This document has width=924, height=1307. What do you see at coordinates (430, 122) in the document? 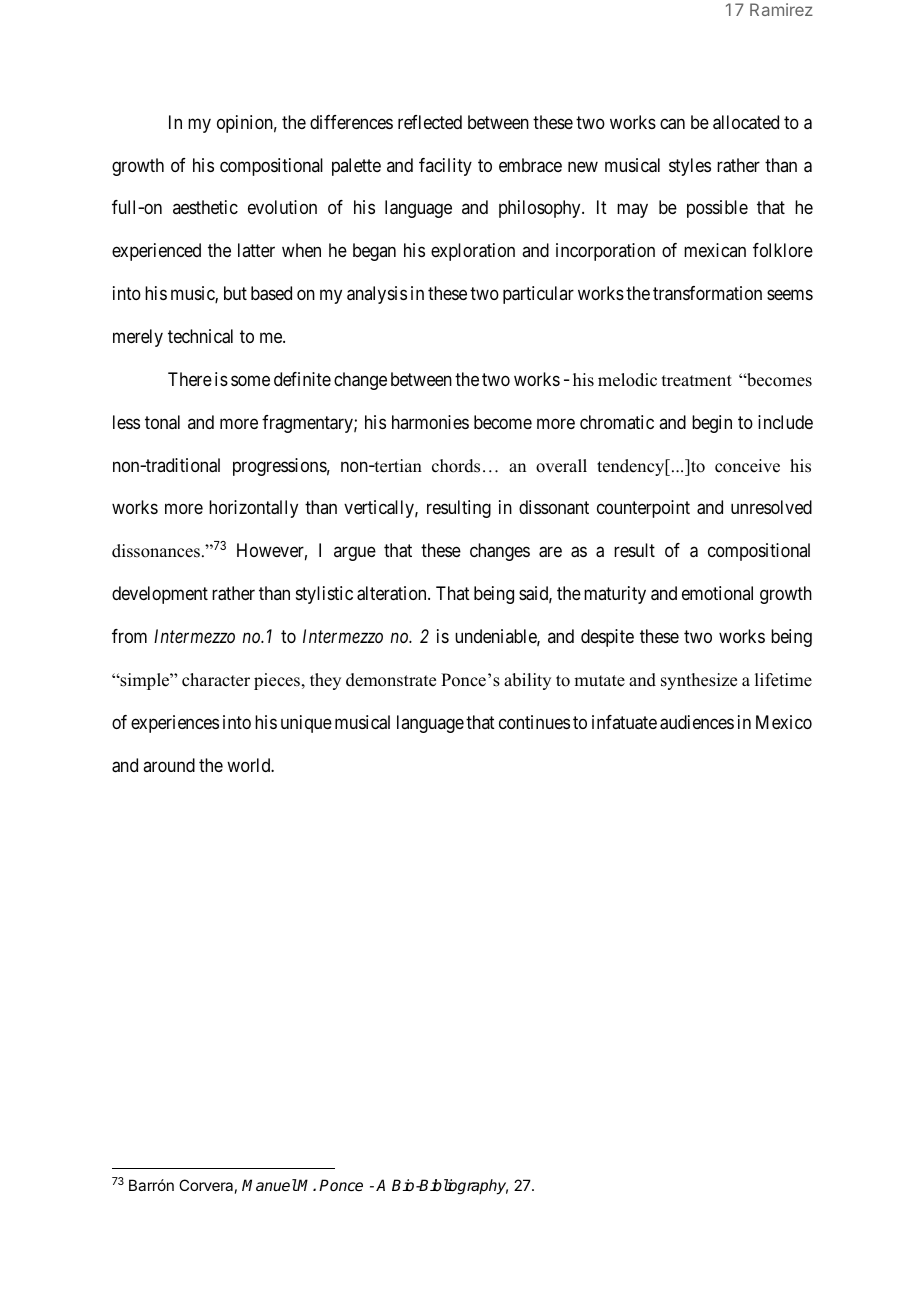
I see `reflected` at bounding box center [430, 122].
